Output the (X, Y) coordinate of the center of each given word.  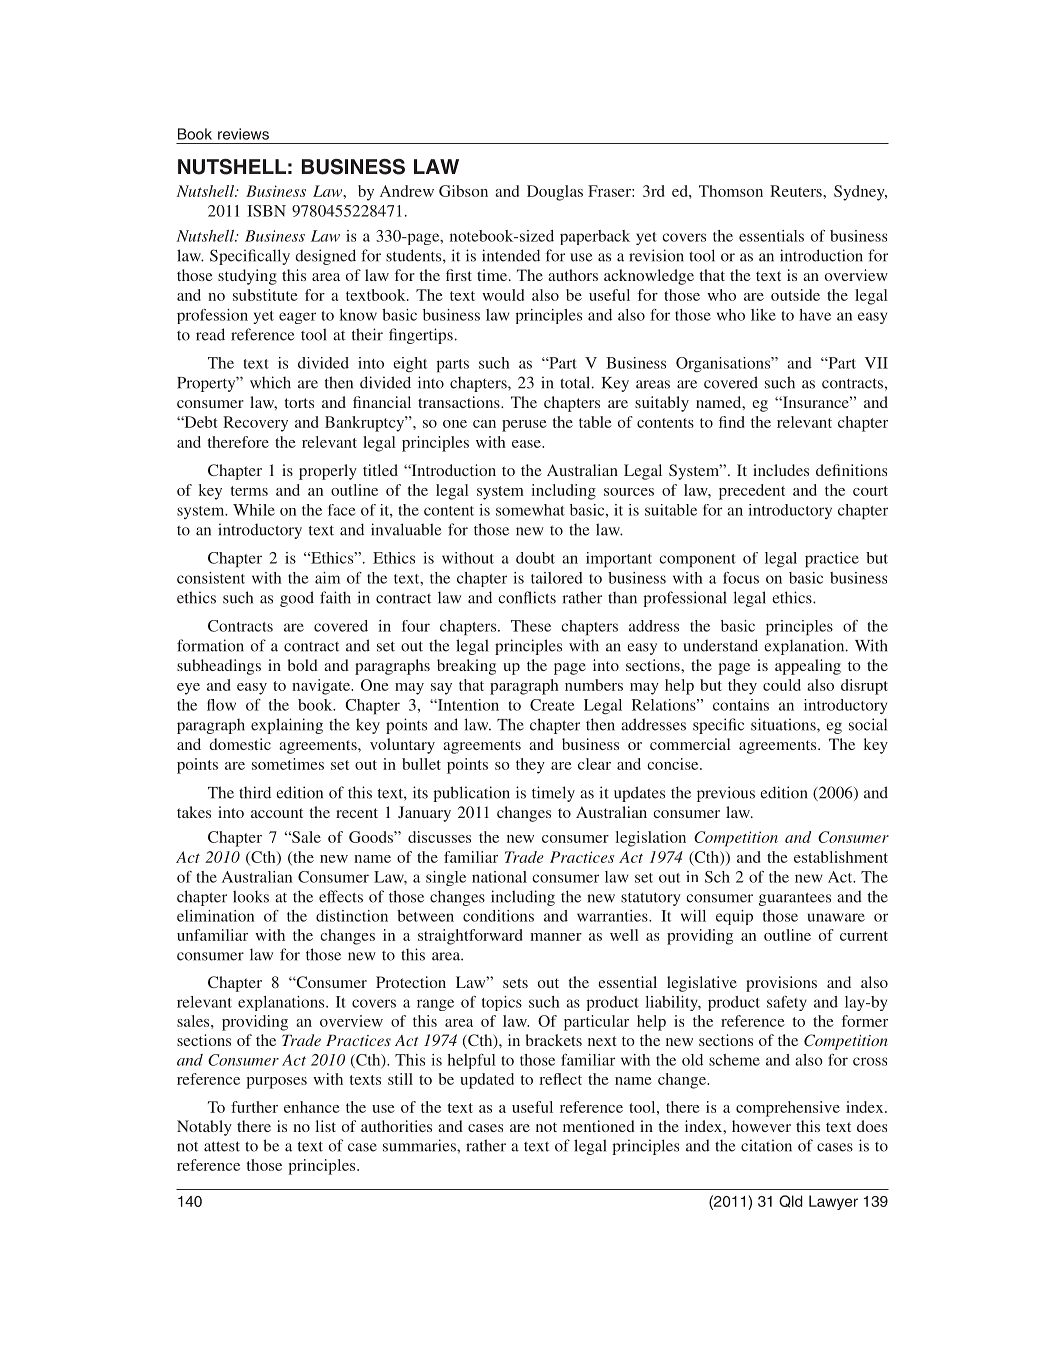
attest (222, 1146)
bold (302, 665)
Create (552, 705)
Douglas (555, 193)
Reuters (797, 191)
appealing (808, 667)
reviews (243, 134)
